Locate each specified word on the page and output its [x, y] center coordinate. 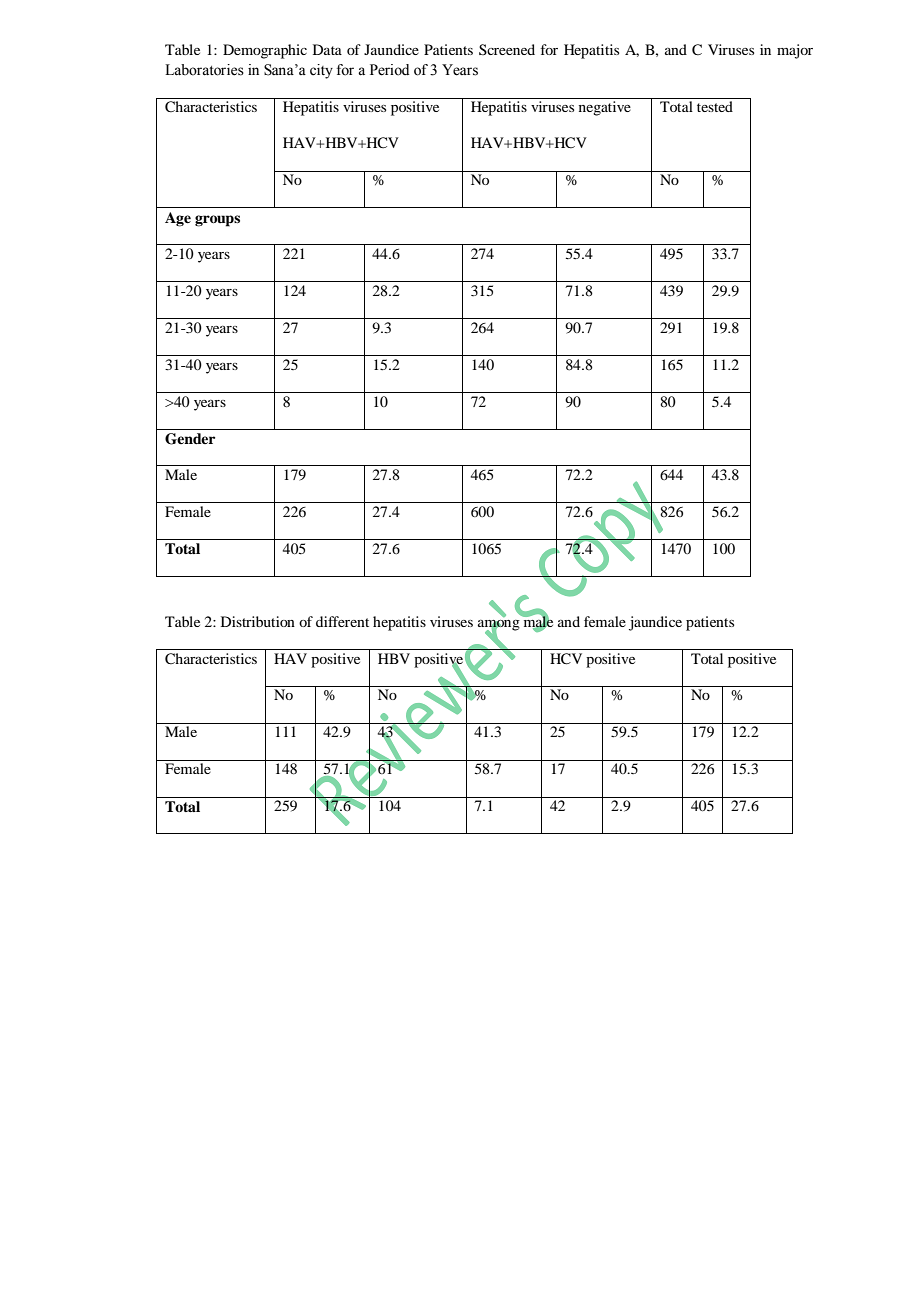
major [795, 51]
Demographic [265, 51]
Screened [507, 49]
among [499, 626]
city [321, 71]
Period [389, 70]
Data [327, 49]
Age [178, 219]
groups [217, 221]
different [342, 621]
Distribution [258, 621]
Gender [190, 439]
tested [715, 106]
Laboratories [204, 70]
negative [605, 108]
